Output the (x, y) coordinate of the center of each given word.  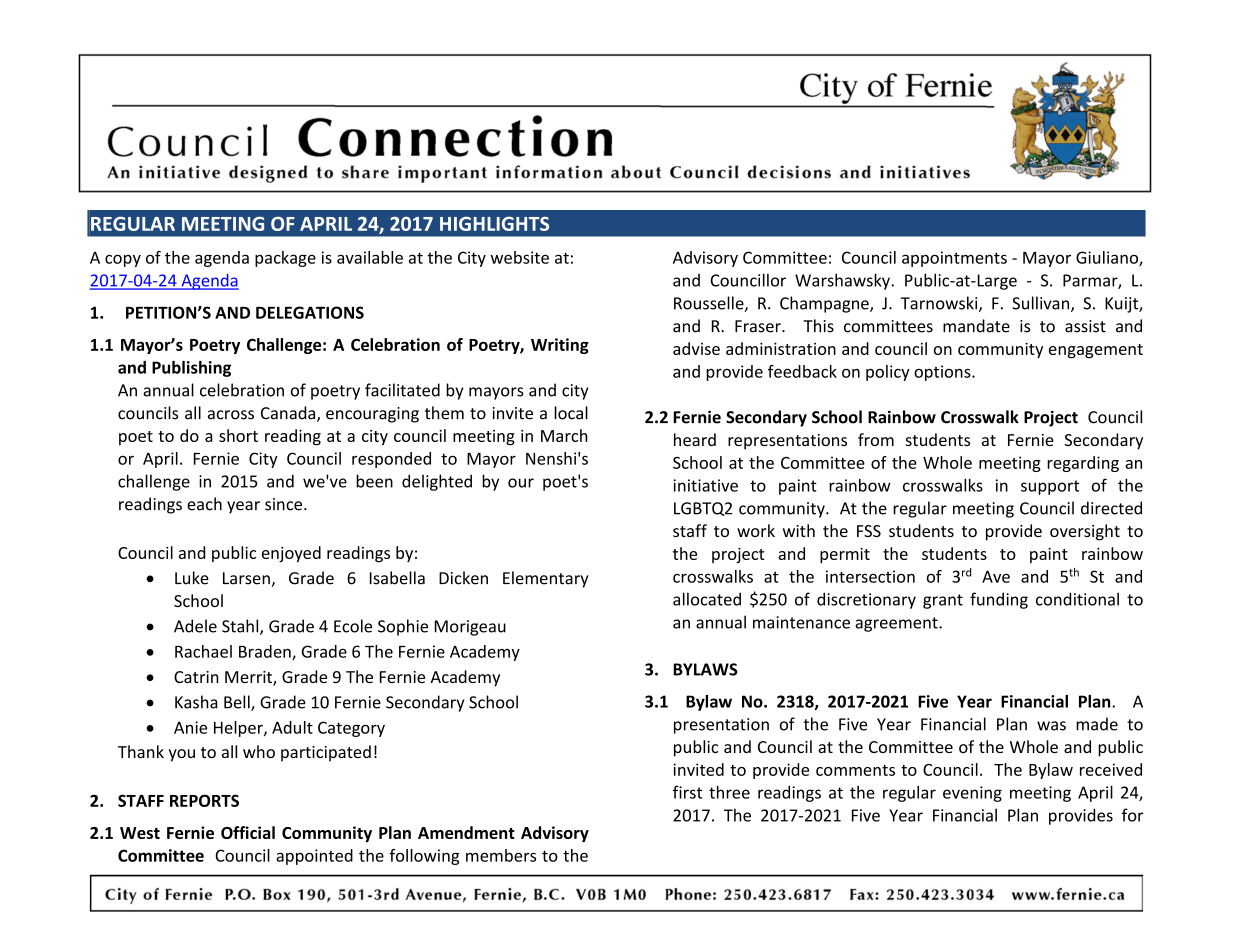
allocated (707, 599)
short (238, 435)
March (564, 435)
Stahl (241, 627)
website (520, 257)
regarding (1083, 464)
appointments (954, 259)
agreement (897, 624)
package (285, 259)
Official (248, 832)
